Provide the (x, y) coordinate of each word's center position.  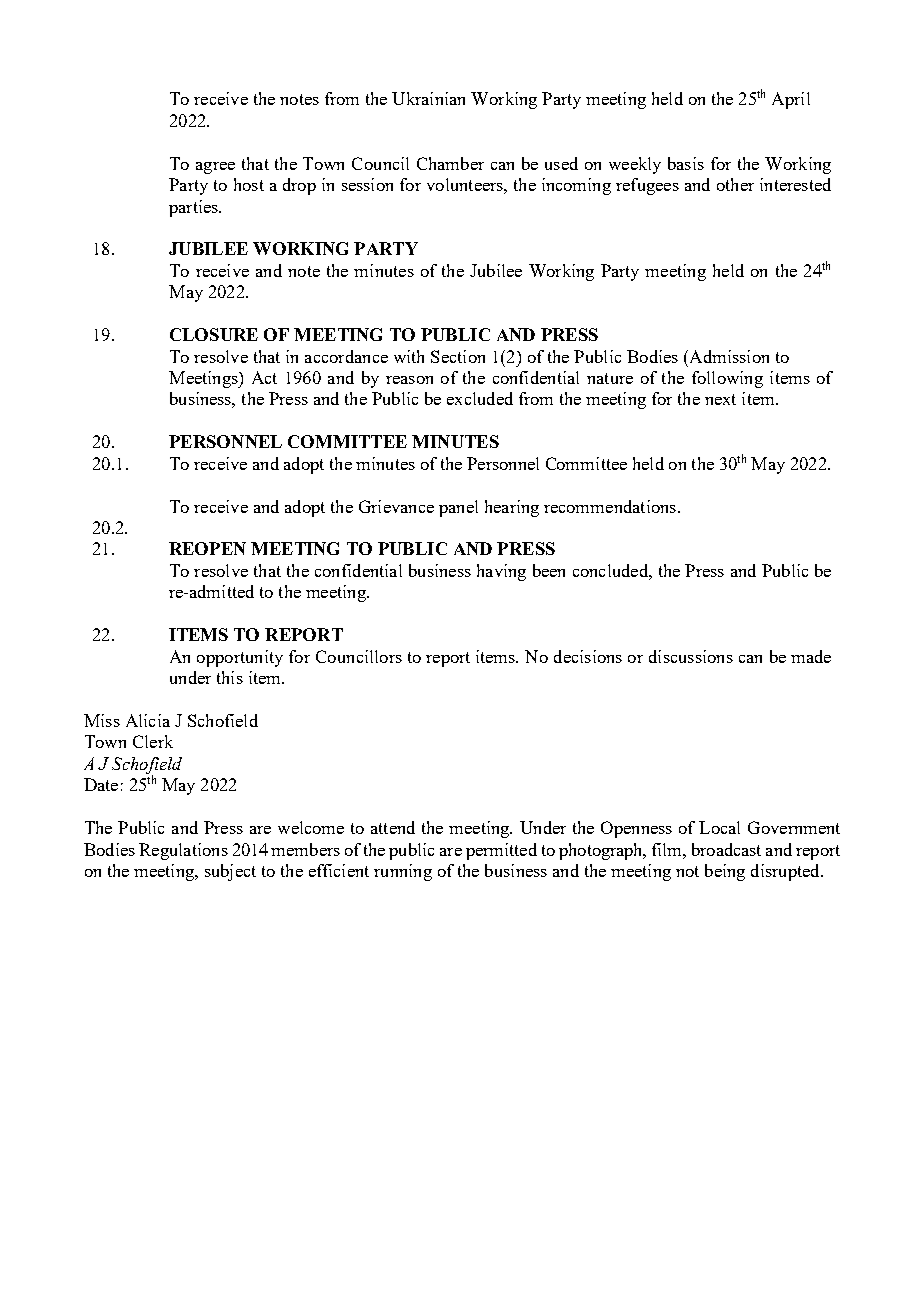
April (791, 100)
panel (458, 508)
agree (215, 168)
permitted (501, 851)
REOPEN (207, 548)
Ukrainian (428, 98)
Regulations (183, 851)
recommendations (610, 506)
